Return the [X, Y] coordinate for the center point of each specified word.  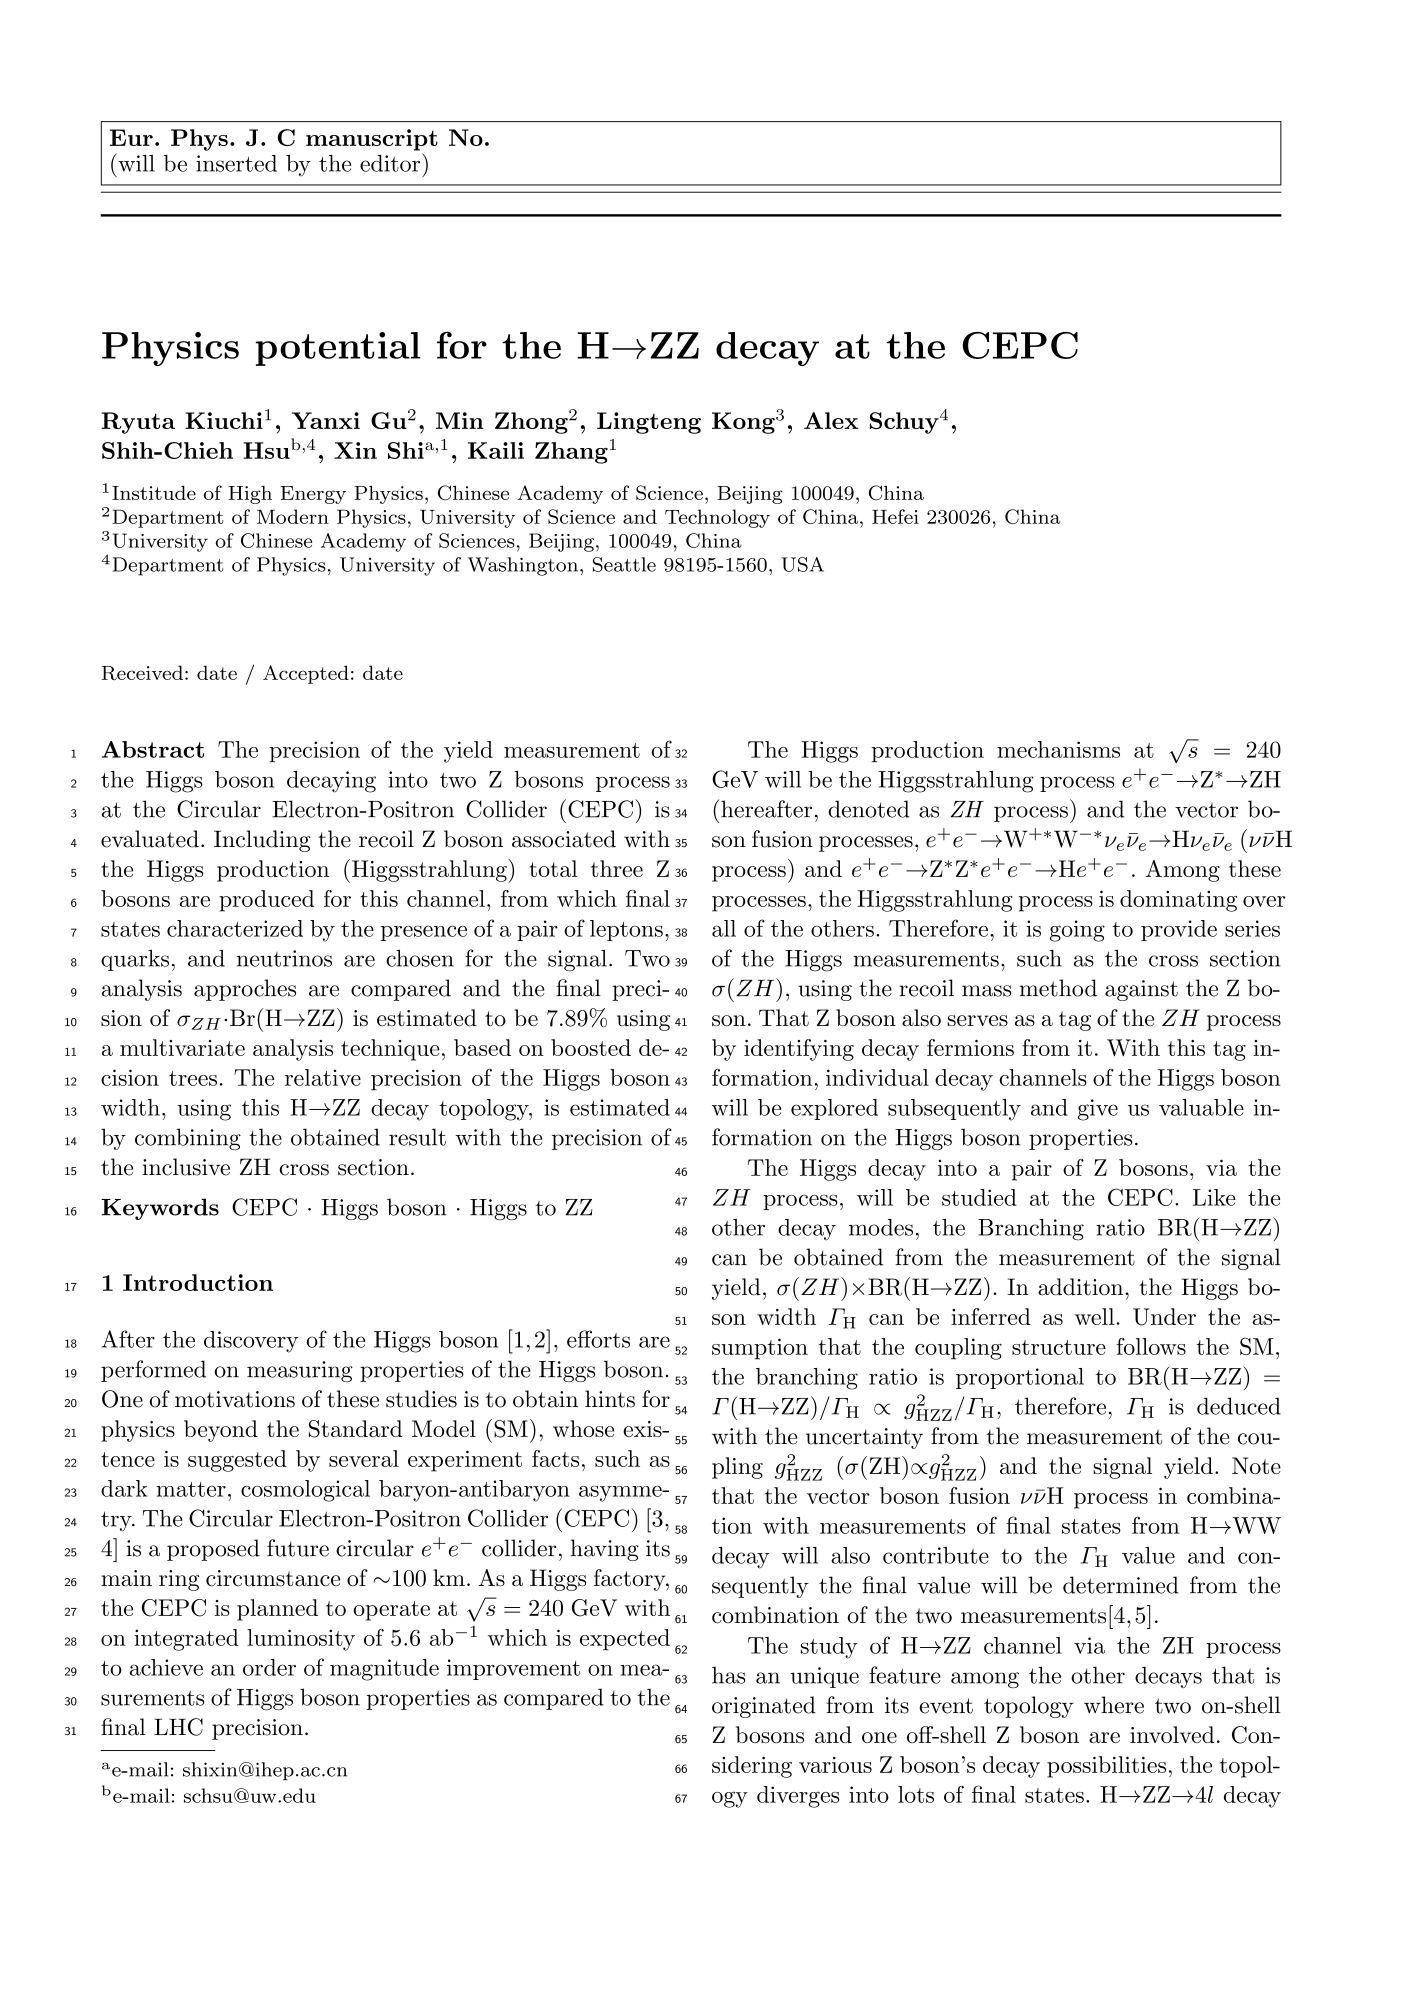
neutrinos [284, 958]
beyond [221, 1431]
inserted [236, 163]
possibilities [1106, 1767]
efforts [598, 1339]
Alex [831, 420]
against [1141, 990]
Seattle [624, 564]
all [724, 928]
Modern [293, 516]
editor [391, 162]
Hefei [895, 516]
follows [1151, 1346]
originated [764, 1707]
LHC [178, 1727]
